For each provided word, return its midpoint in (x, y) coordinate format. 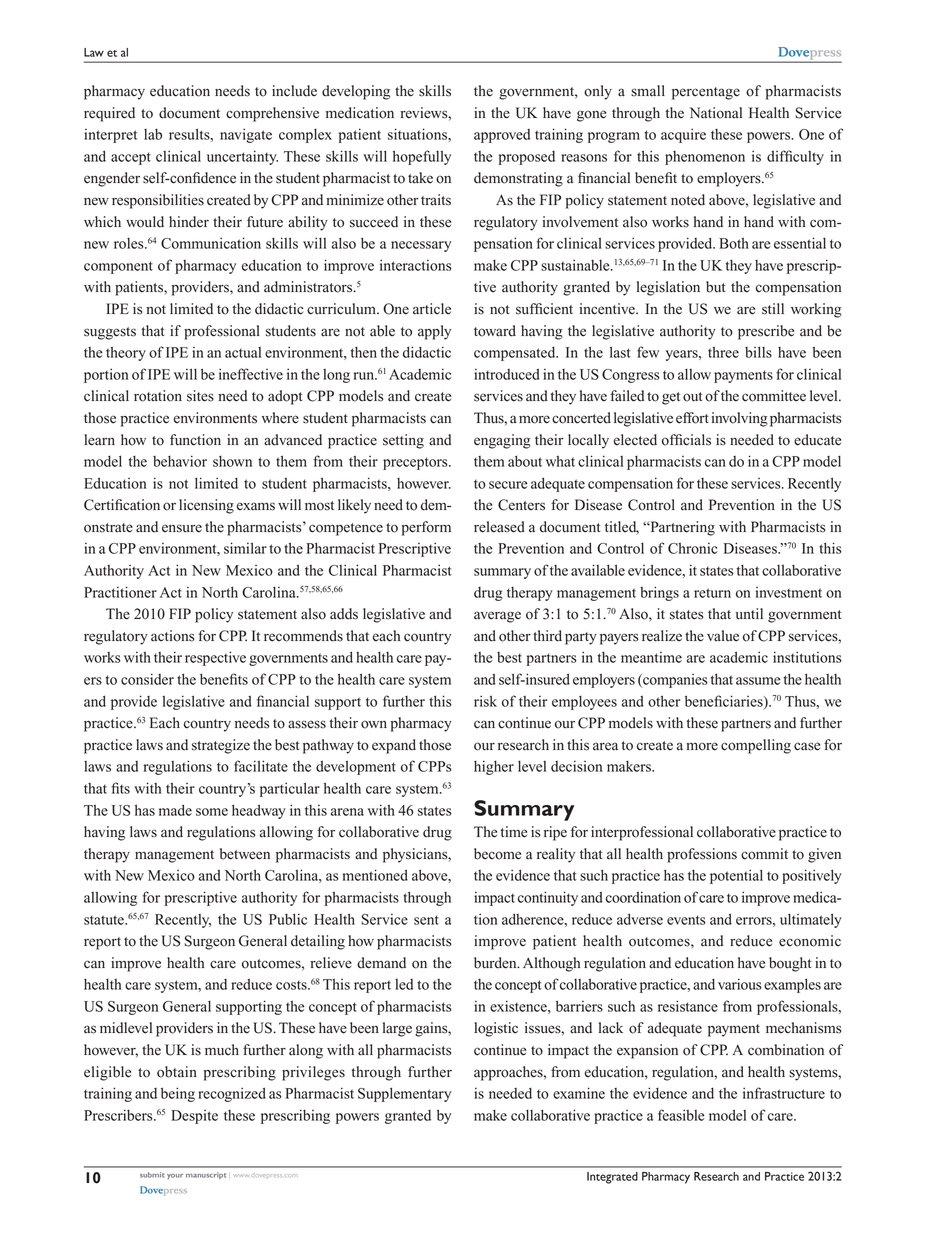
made (175, 810)
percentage (706, 93)
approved (502, 136)
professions (702, 855)
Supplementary (404, 1094)
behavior (180, 461)
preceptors (416, 463)
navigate (246, 135)
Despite (194, 1117)
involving (739, 419)
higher (494, 767)
